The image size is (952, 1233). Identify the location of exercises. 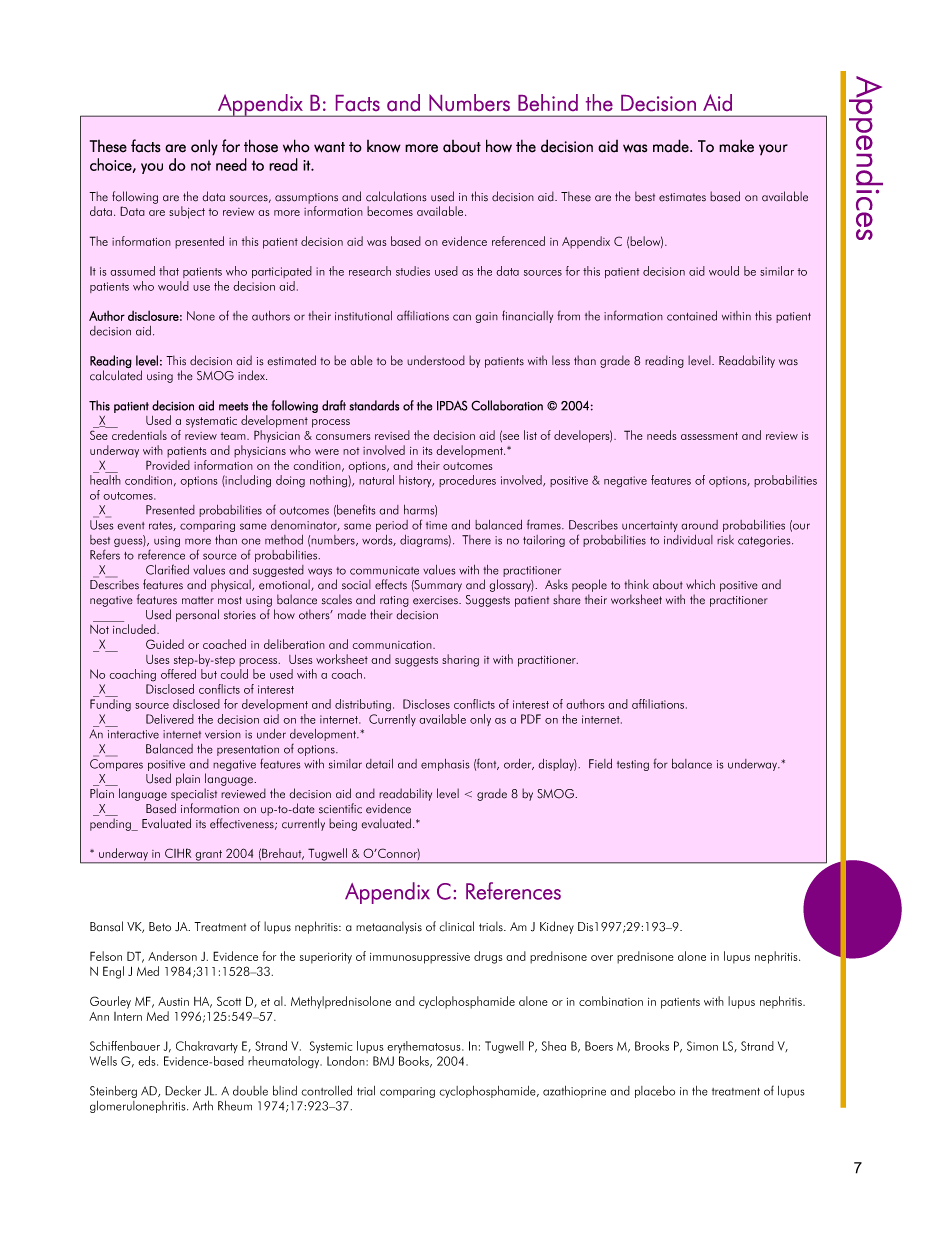
(436, 600).
